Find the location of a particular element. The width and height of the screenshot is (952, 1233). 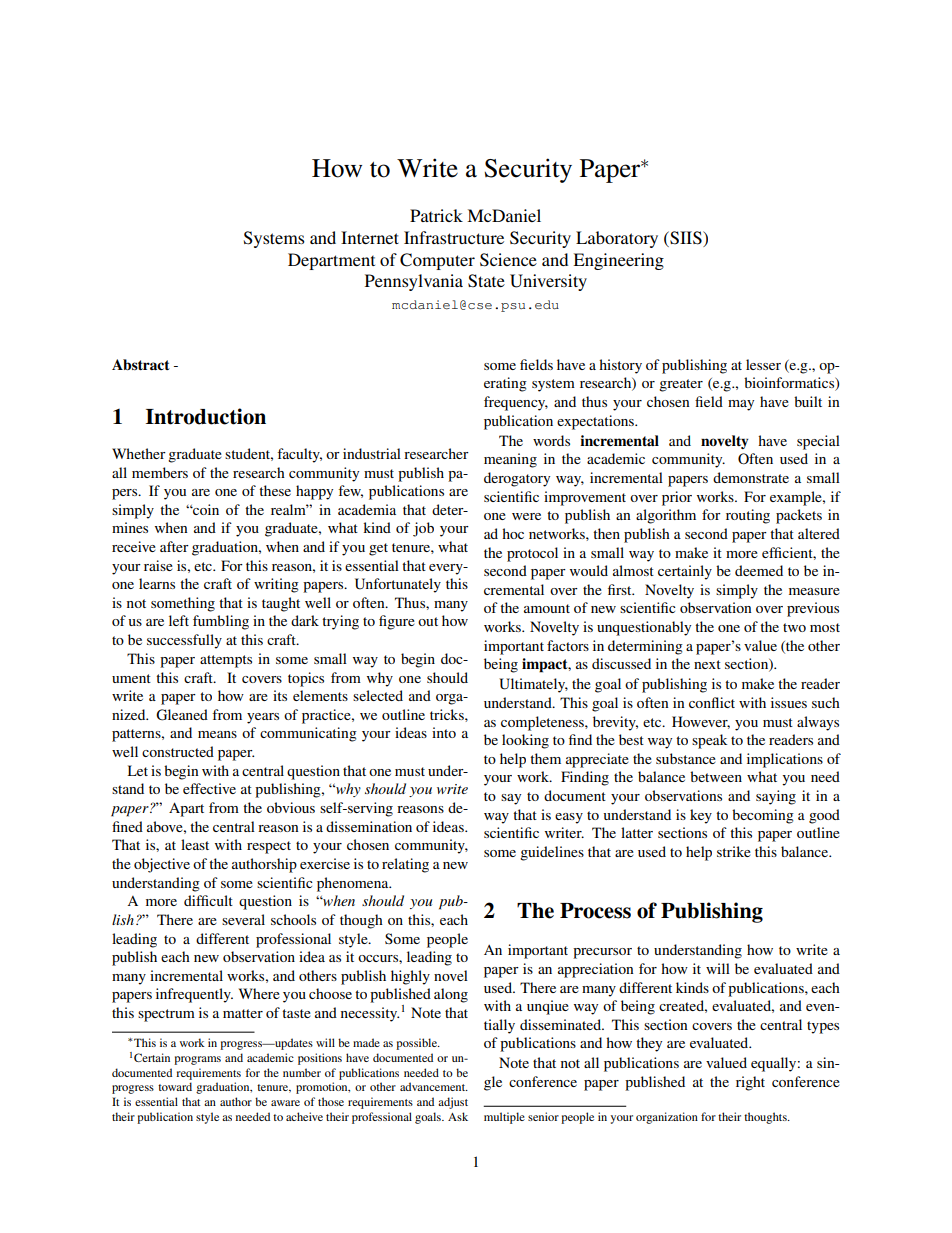

Infrastructure is located at coordinates (454, 237).
